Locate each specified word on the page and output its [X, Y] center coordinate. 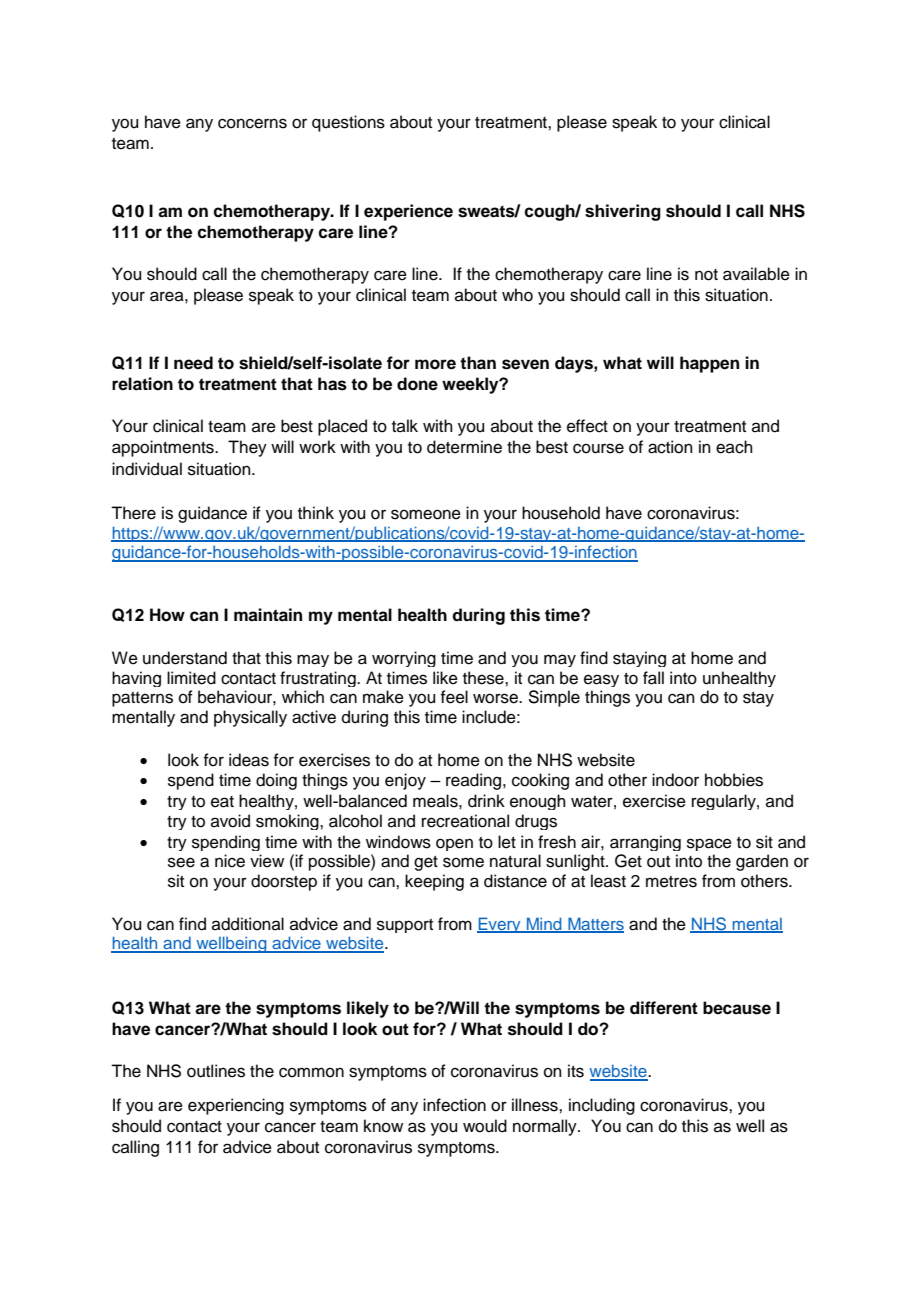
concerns [252, 123]
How [167, 615]
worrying [404, 659]
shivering [623, 212]
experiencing [236, 1106]
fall [653, 678]
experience [408, 212]
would [485, 1126]
